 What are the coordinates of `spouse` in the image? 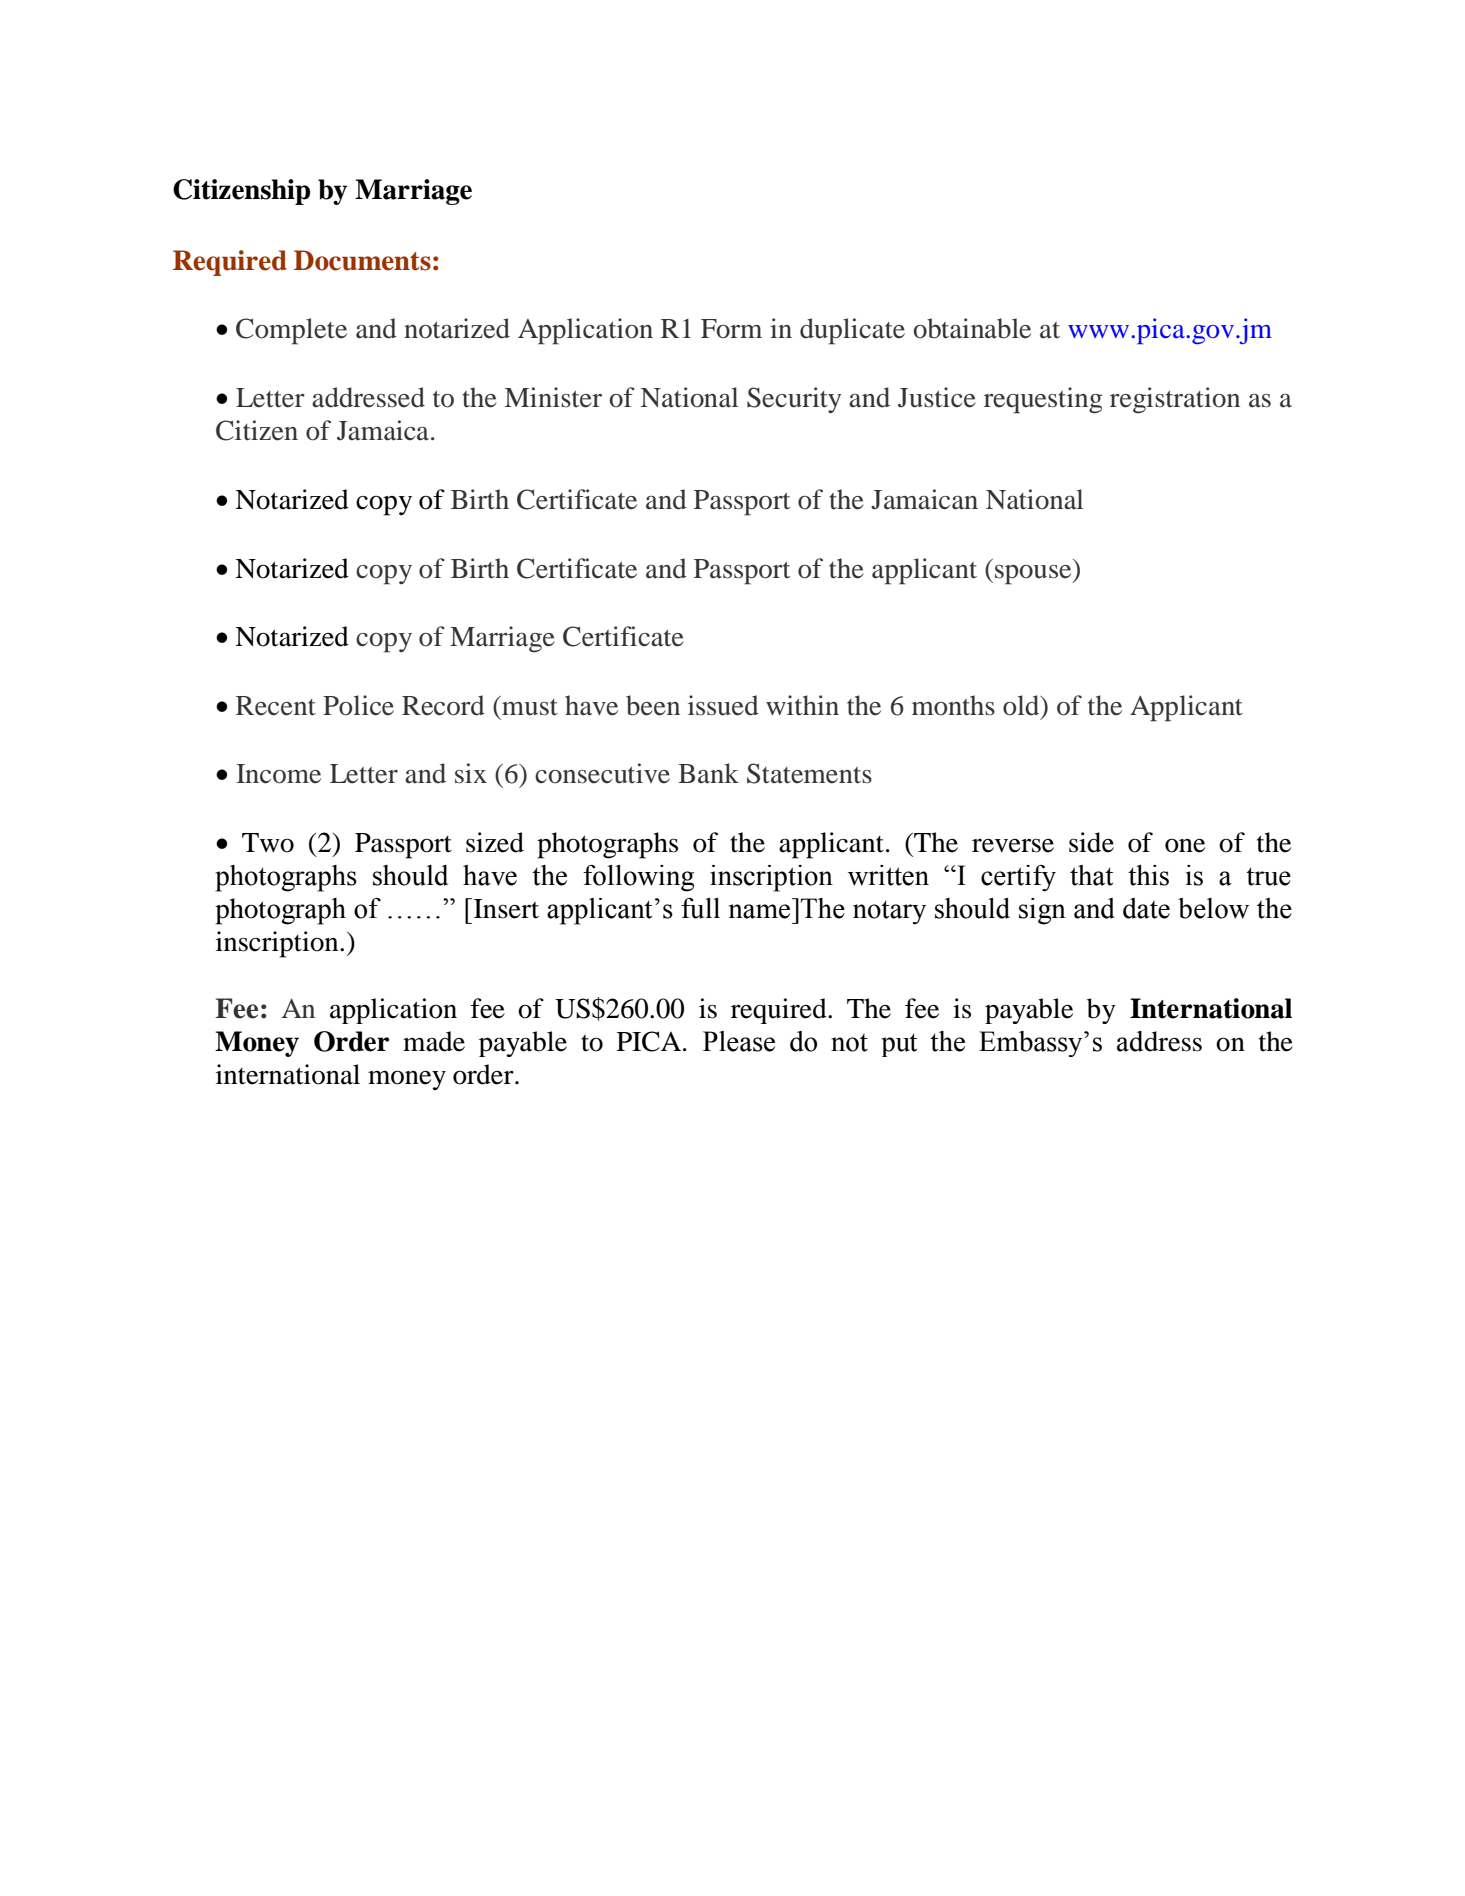 It's located at (1034, 575).
